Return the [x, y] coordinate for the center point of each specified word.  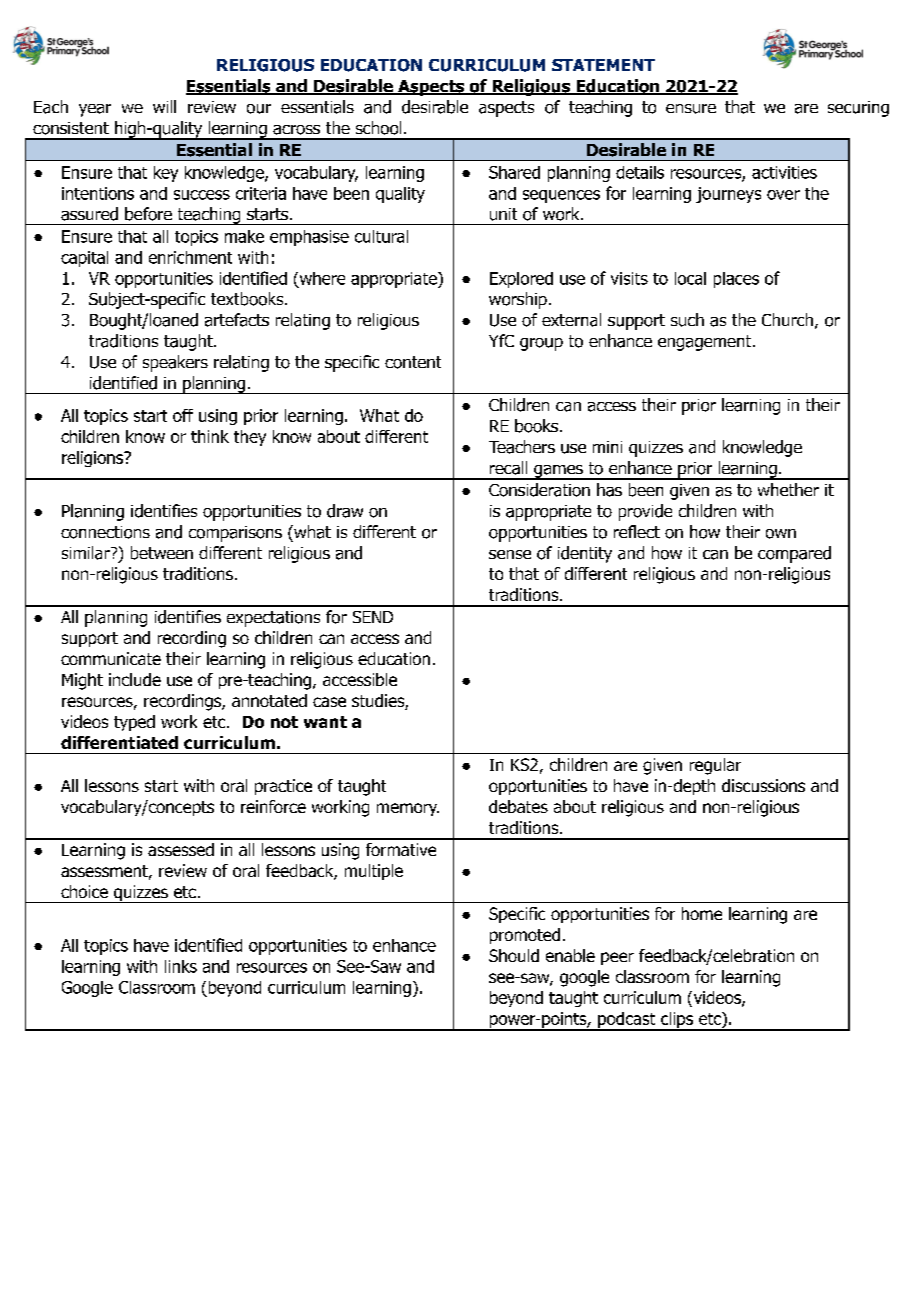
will [164, 106]
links [181, 966]
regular [715, 766]
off [183, 415]
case [329, 702]
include [135, 679]
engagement [706, 343]
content [413, 362]
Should [514, 955]
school [378, 128]
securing [858, 109]
